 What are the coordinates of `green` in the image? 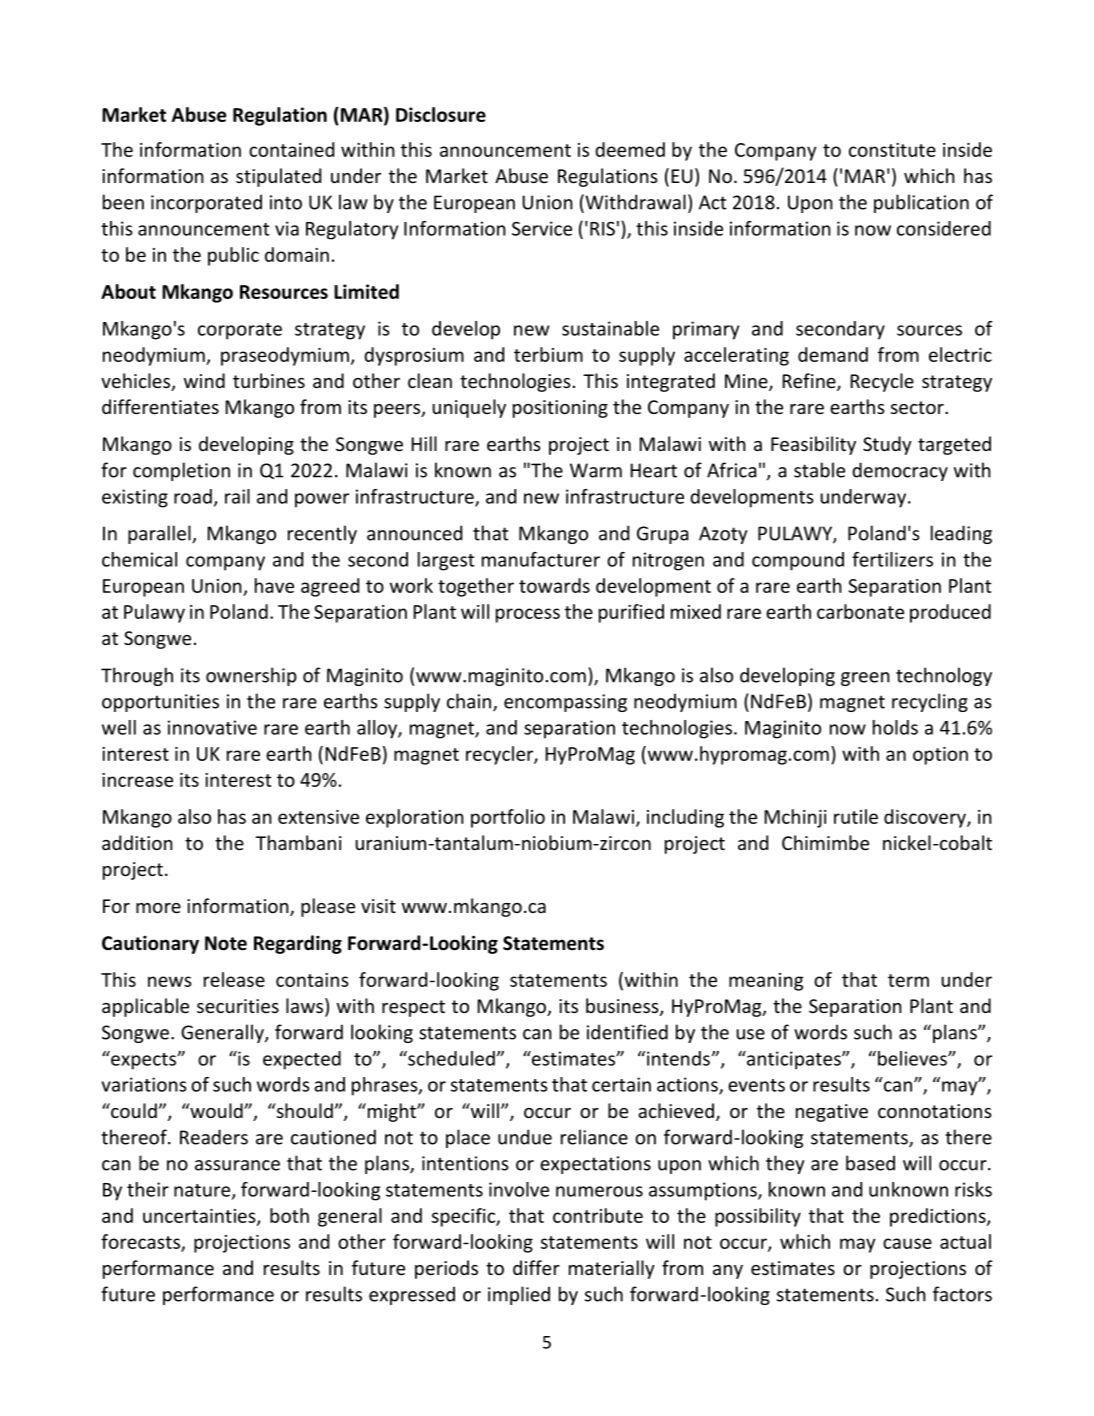 It's located at (865, 679).
